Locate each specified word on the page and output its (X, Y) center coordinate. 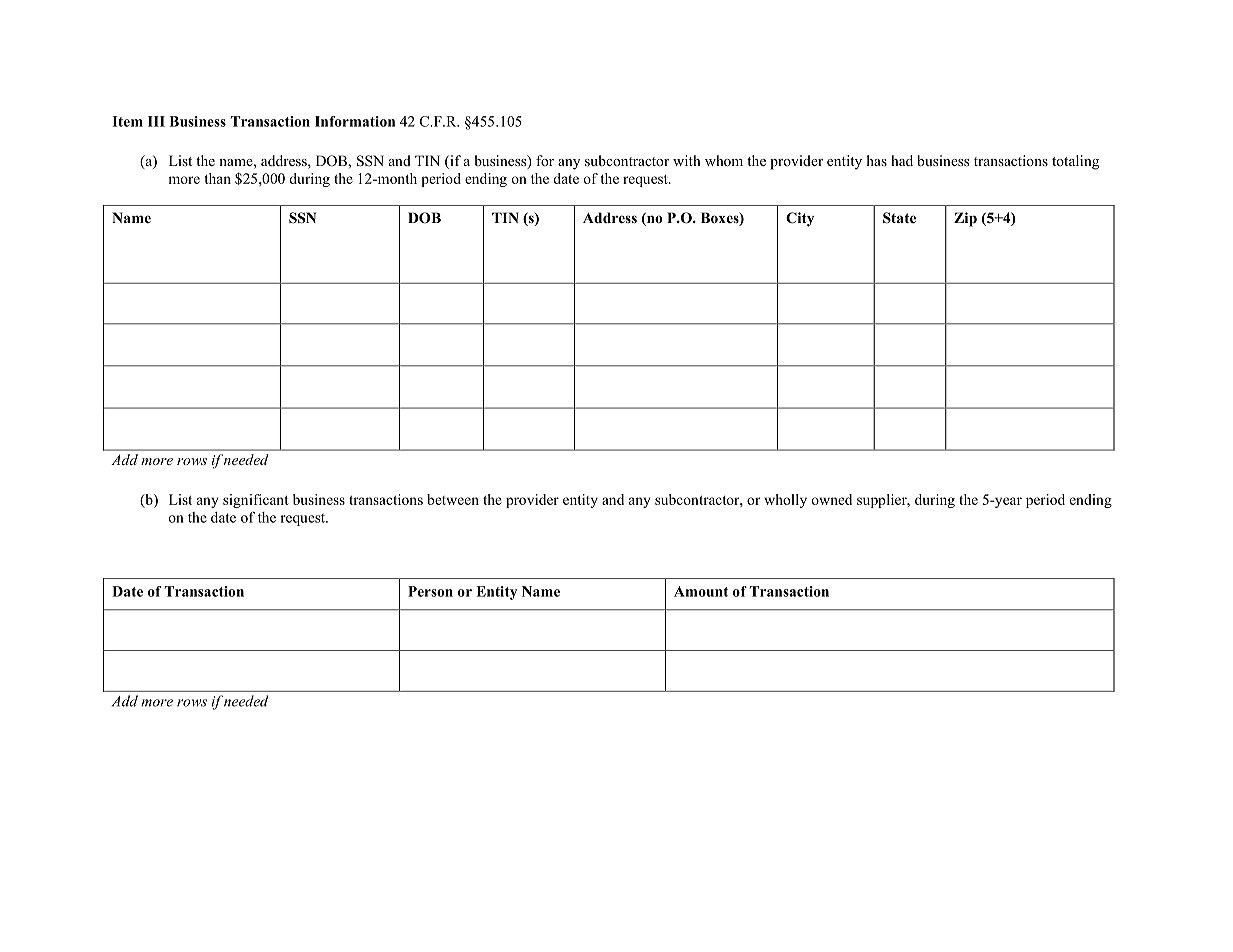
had (902, 160)
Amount (701, 591)
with (687, 160)
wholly (785, 501)
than (217, 178)
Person (430, 591)
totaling (1075, 162)
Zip (965, 219)
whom (724, 160)
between (453, 499)
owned (831, 499)
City (800, 219)
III (156, 121)
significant (256, 501)
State (899, 218)
